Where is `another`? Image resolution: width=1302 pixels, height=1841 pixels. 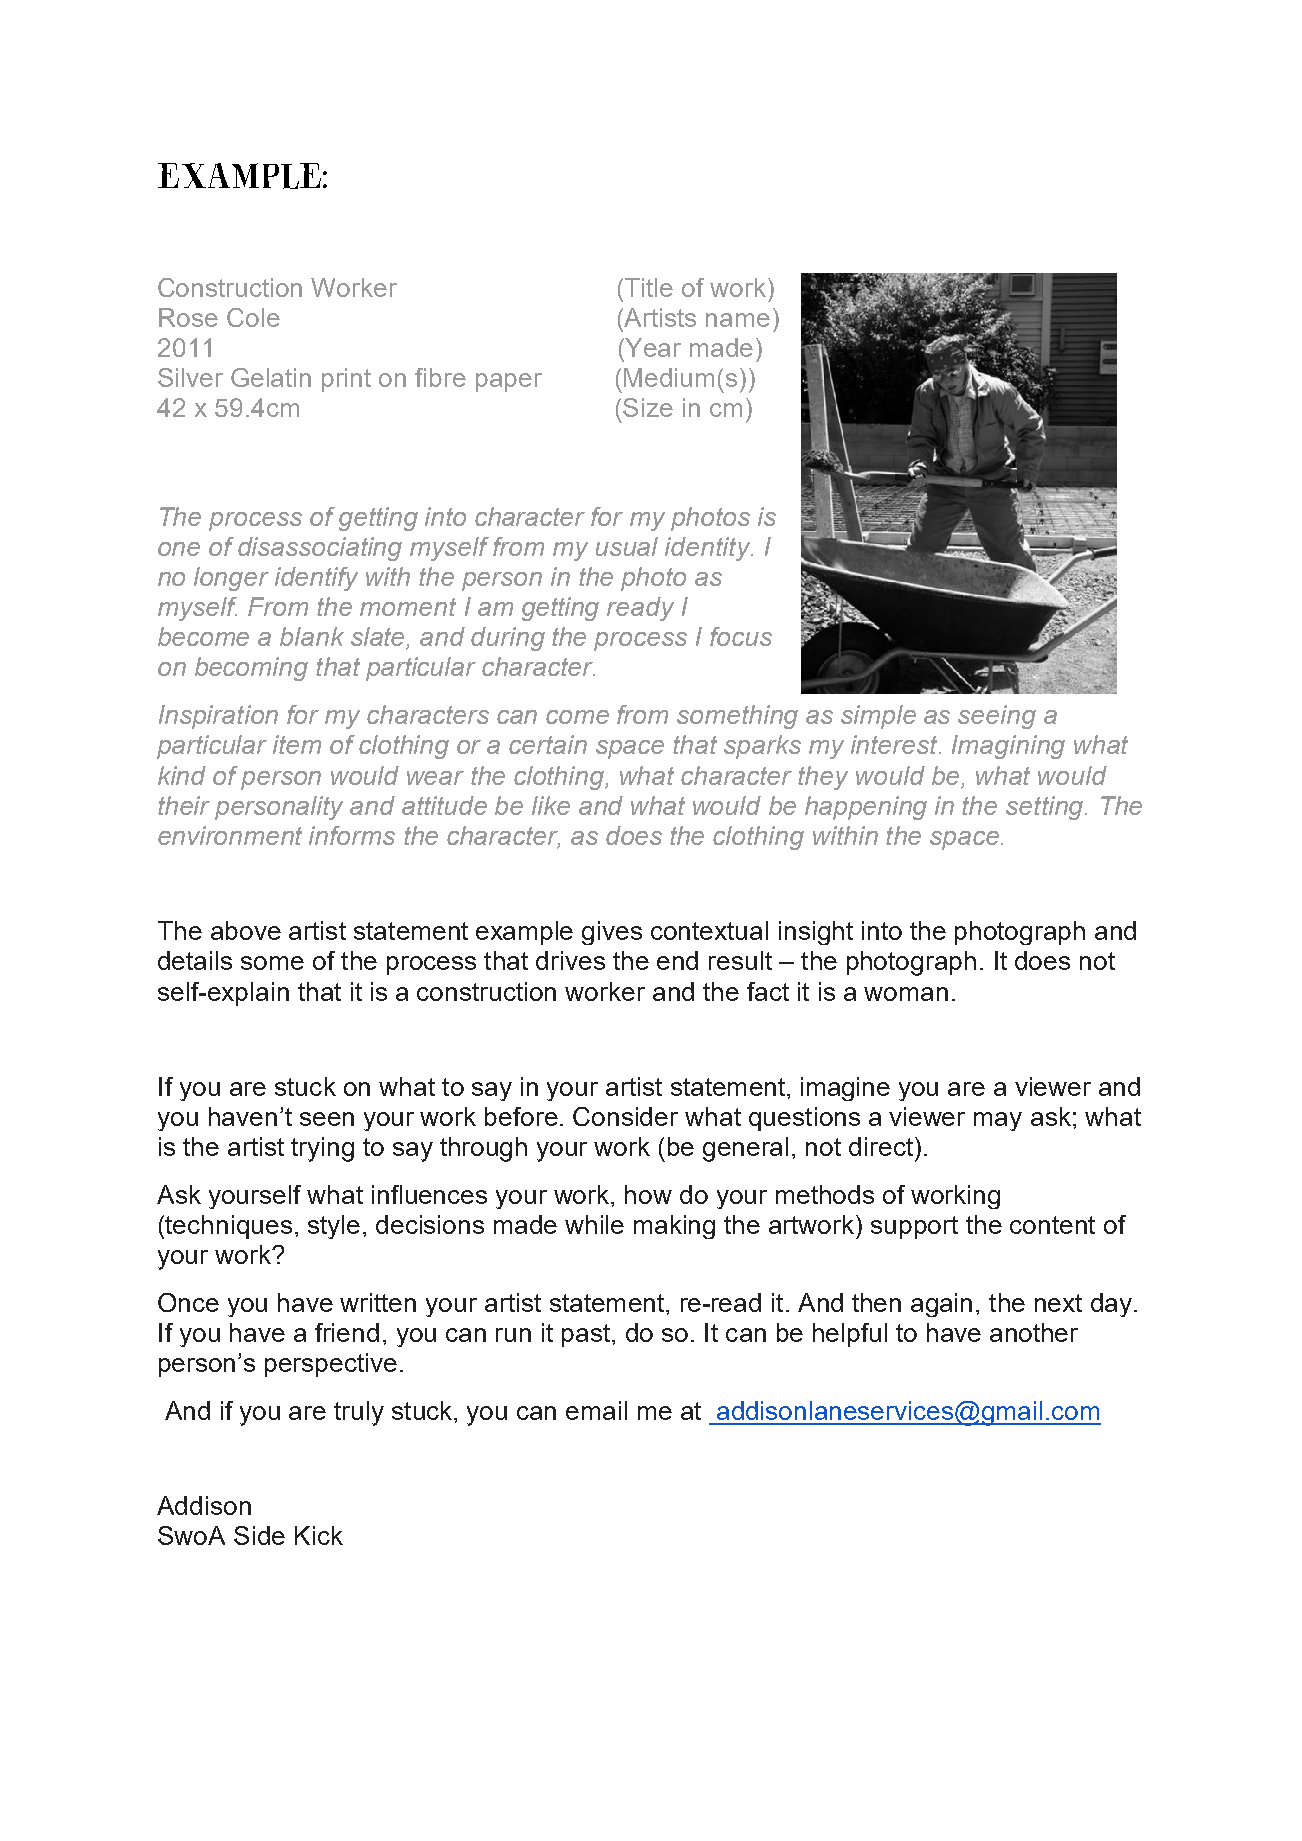 another is located at coordinates (1034, 1332).
